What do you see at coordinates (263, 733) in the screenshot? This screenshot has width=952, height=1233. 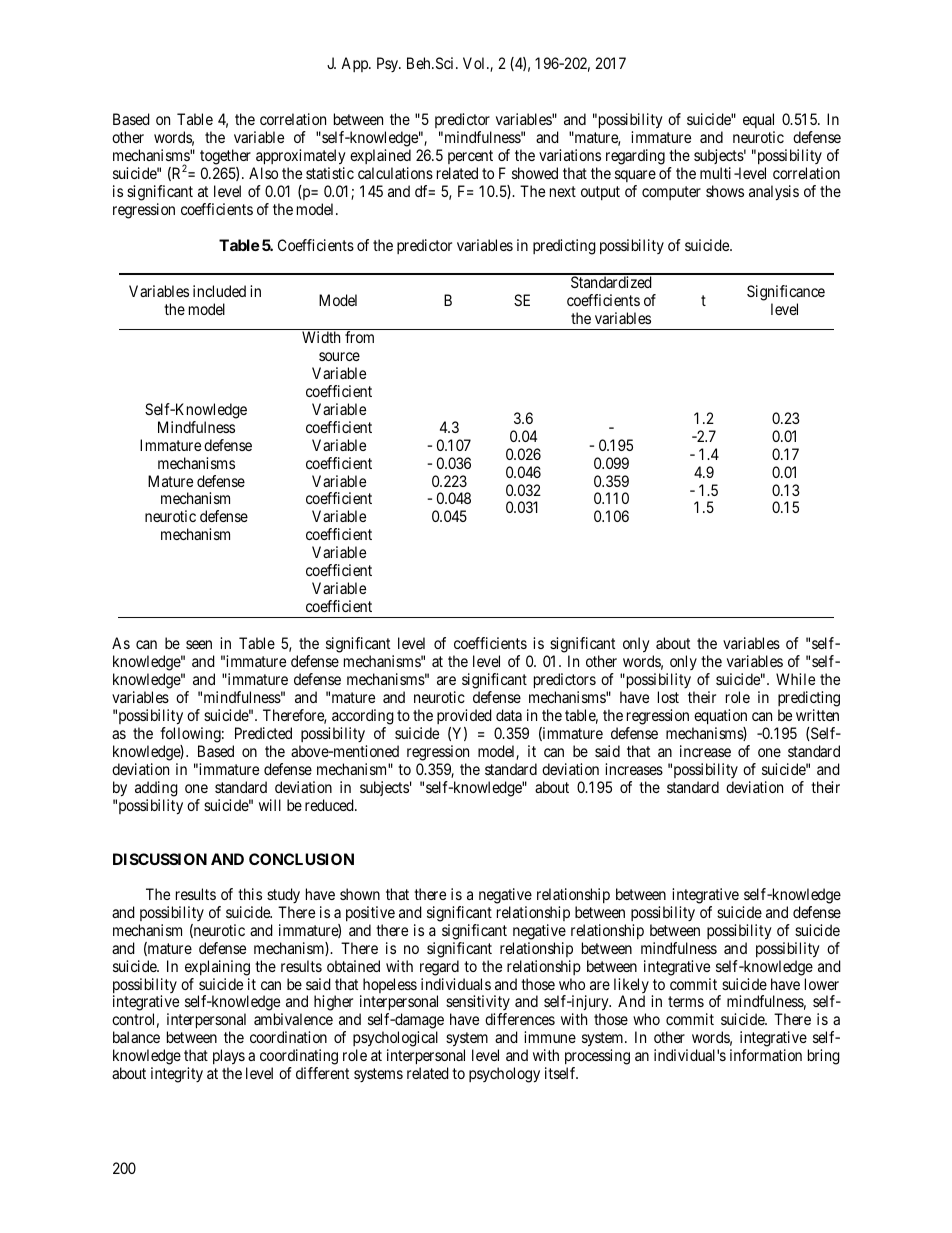 I see `Predicted` at bounding box center [263, 733].
